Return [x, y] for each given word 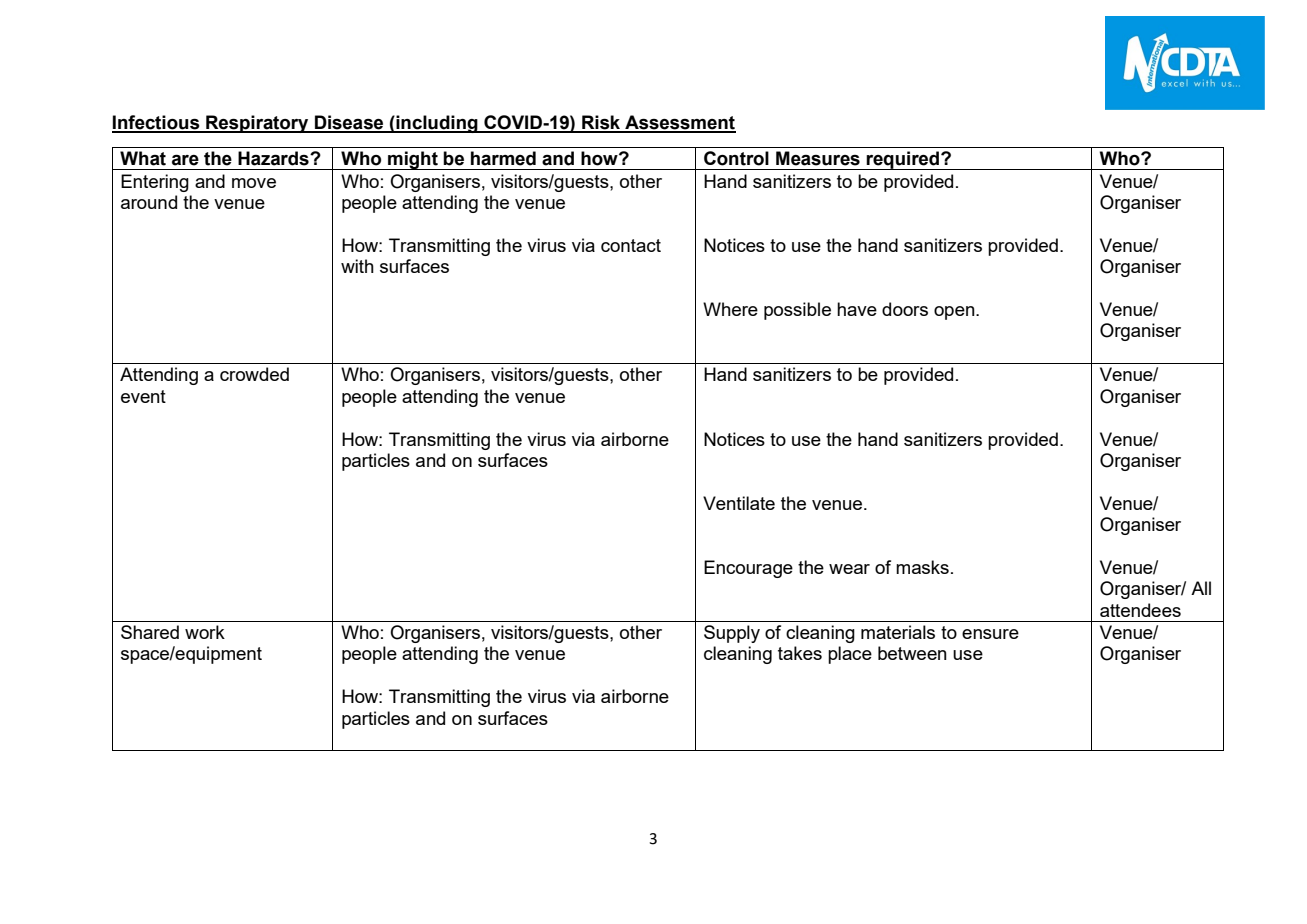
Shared [150, 632]
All [1201, 588]
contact [631, 245]
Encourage [748, 569]
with [357, 266]
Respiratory [257, 124]
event [143, 396]
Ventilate [739, 503]
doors [905, 309]
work [205, 632]
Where [730, 309]
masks [922, 567]
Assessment [679, 123]
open [955, 313]
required [903, 160]
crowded [254, 374]
